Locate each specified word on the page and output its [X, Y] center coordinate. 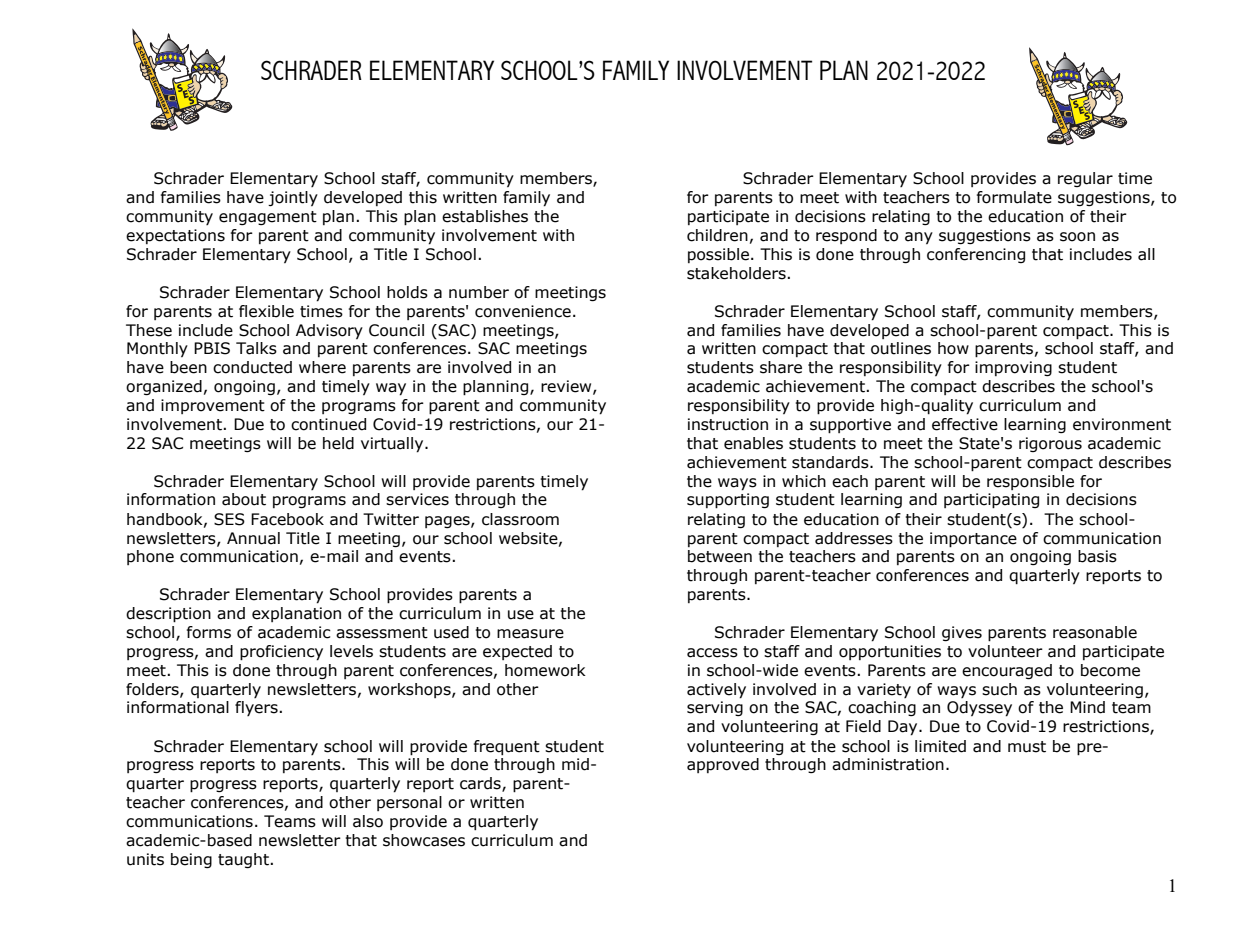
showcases [424, 840]
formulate [1014, 197]
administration [888, 764]
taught [245, 860]
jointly [293, 198]
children [717, 235]
